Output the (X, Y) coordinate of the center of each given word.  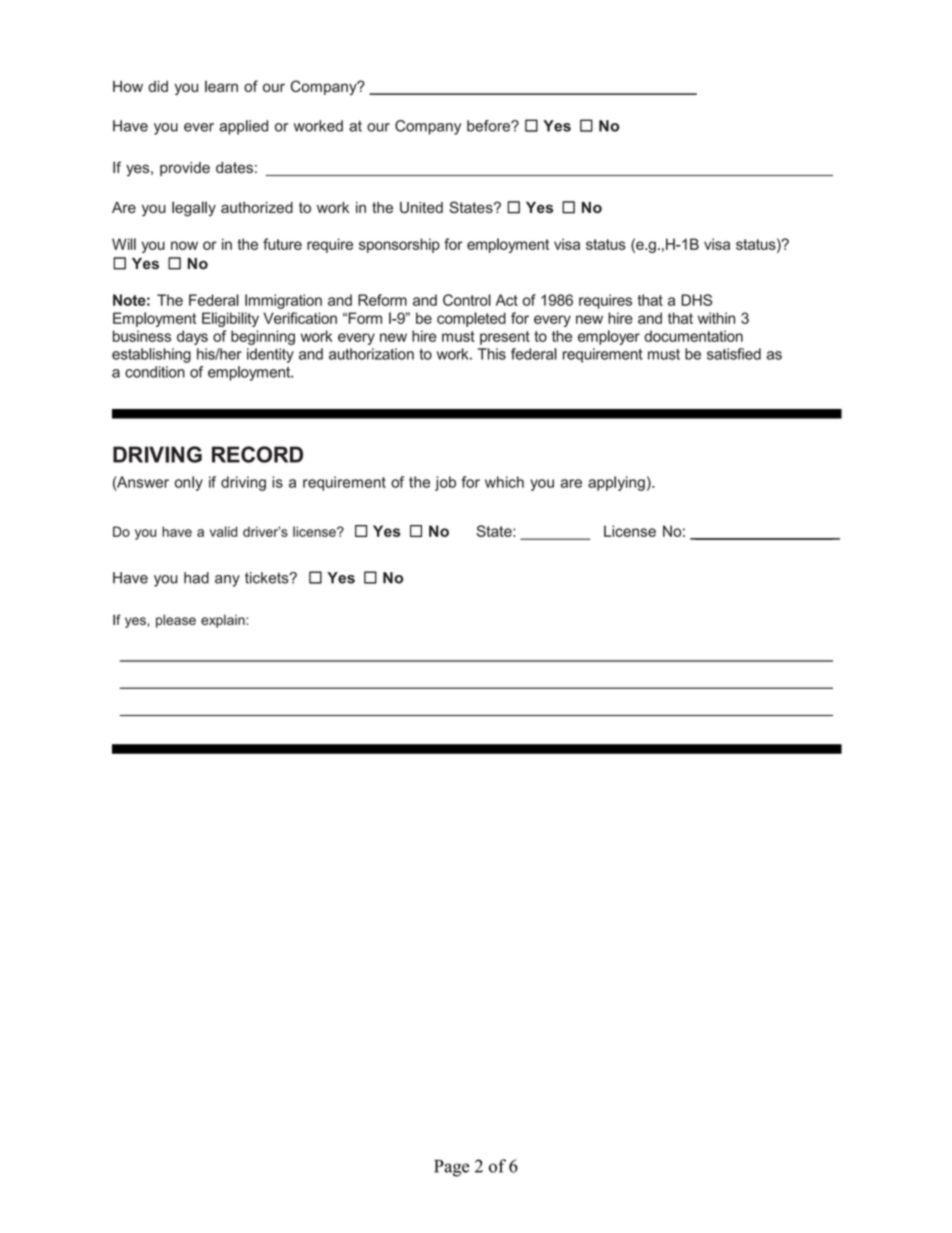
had (196, 578)
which (504, 482)
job (445, 483)
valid (223, 531)
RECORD (257, 454)
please (176, 621)
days (192, 337)
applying (616, 483)
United (421, 207)
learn (221, 86)
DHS (696, 300)
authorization (371, 354)
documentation (693, 336)
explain (224, 621)
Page (451, 1168)
